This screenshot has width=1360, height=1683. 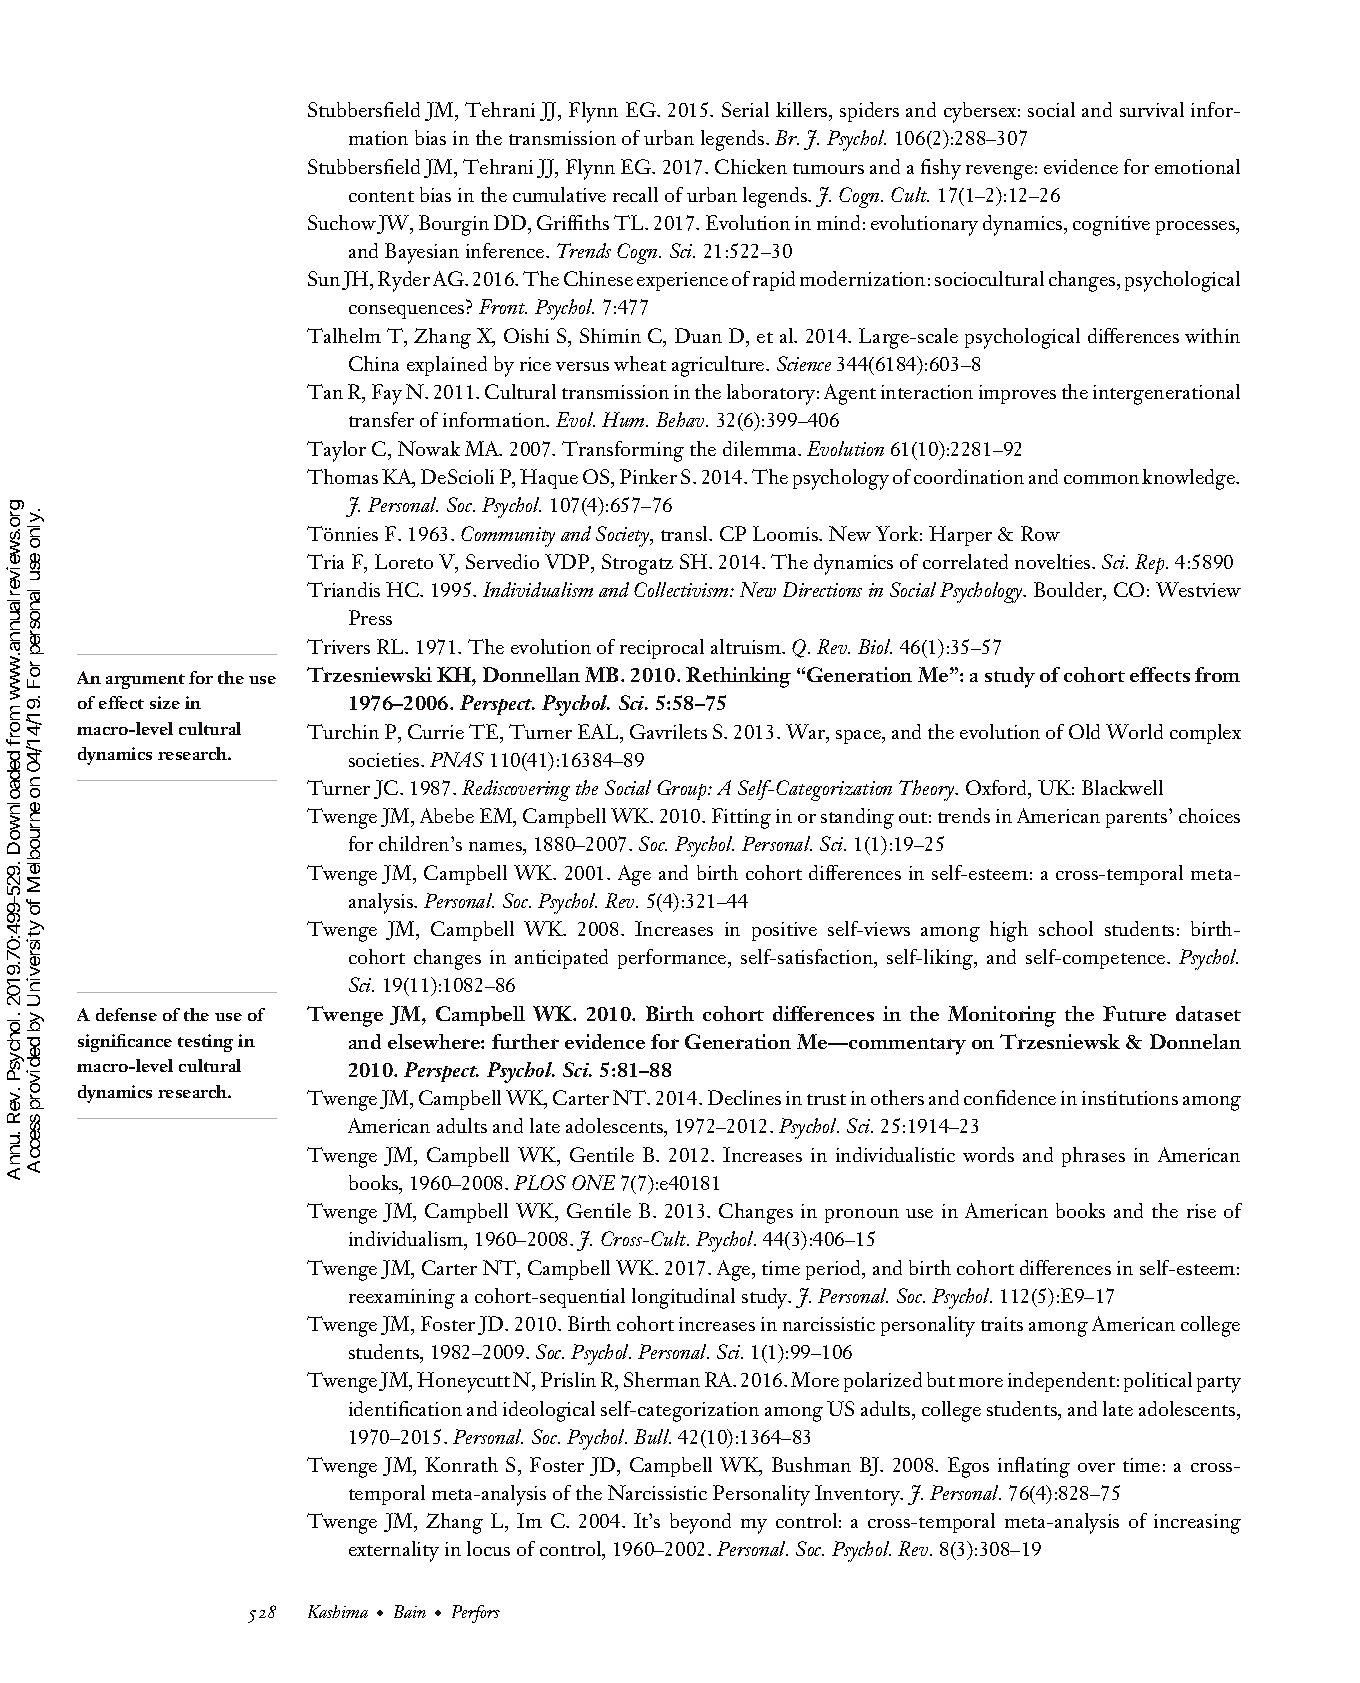 I want to click on parents, so click(x=1136, y=820).
